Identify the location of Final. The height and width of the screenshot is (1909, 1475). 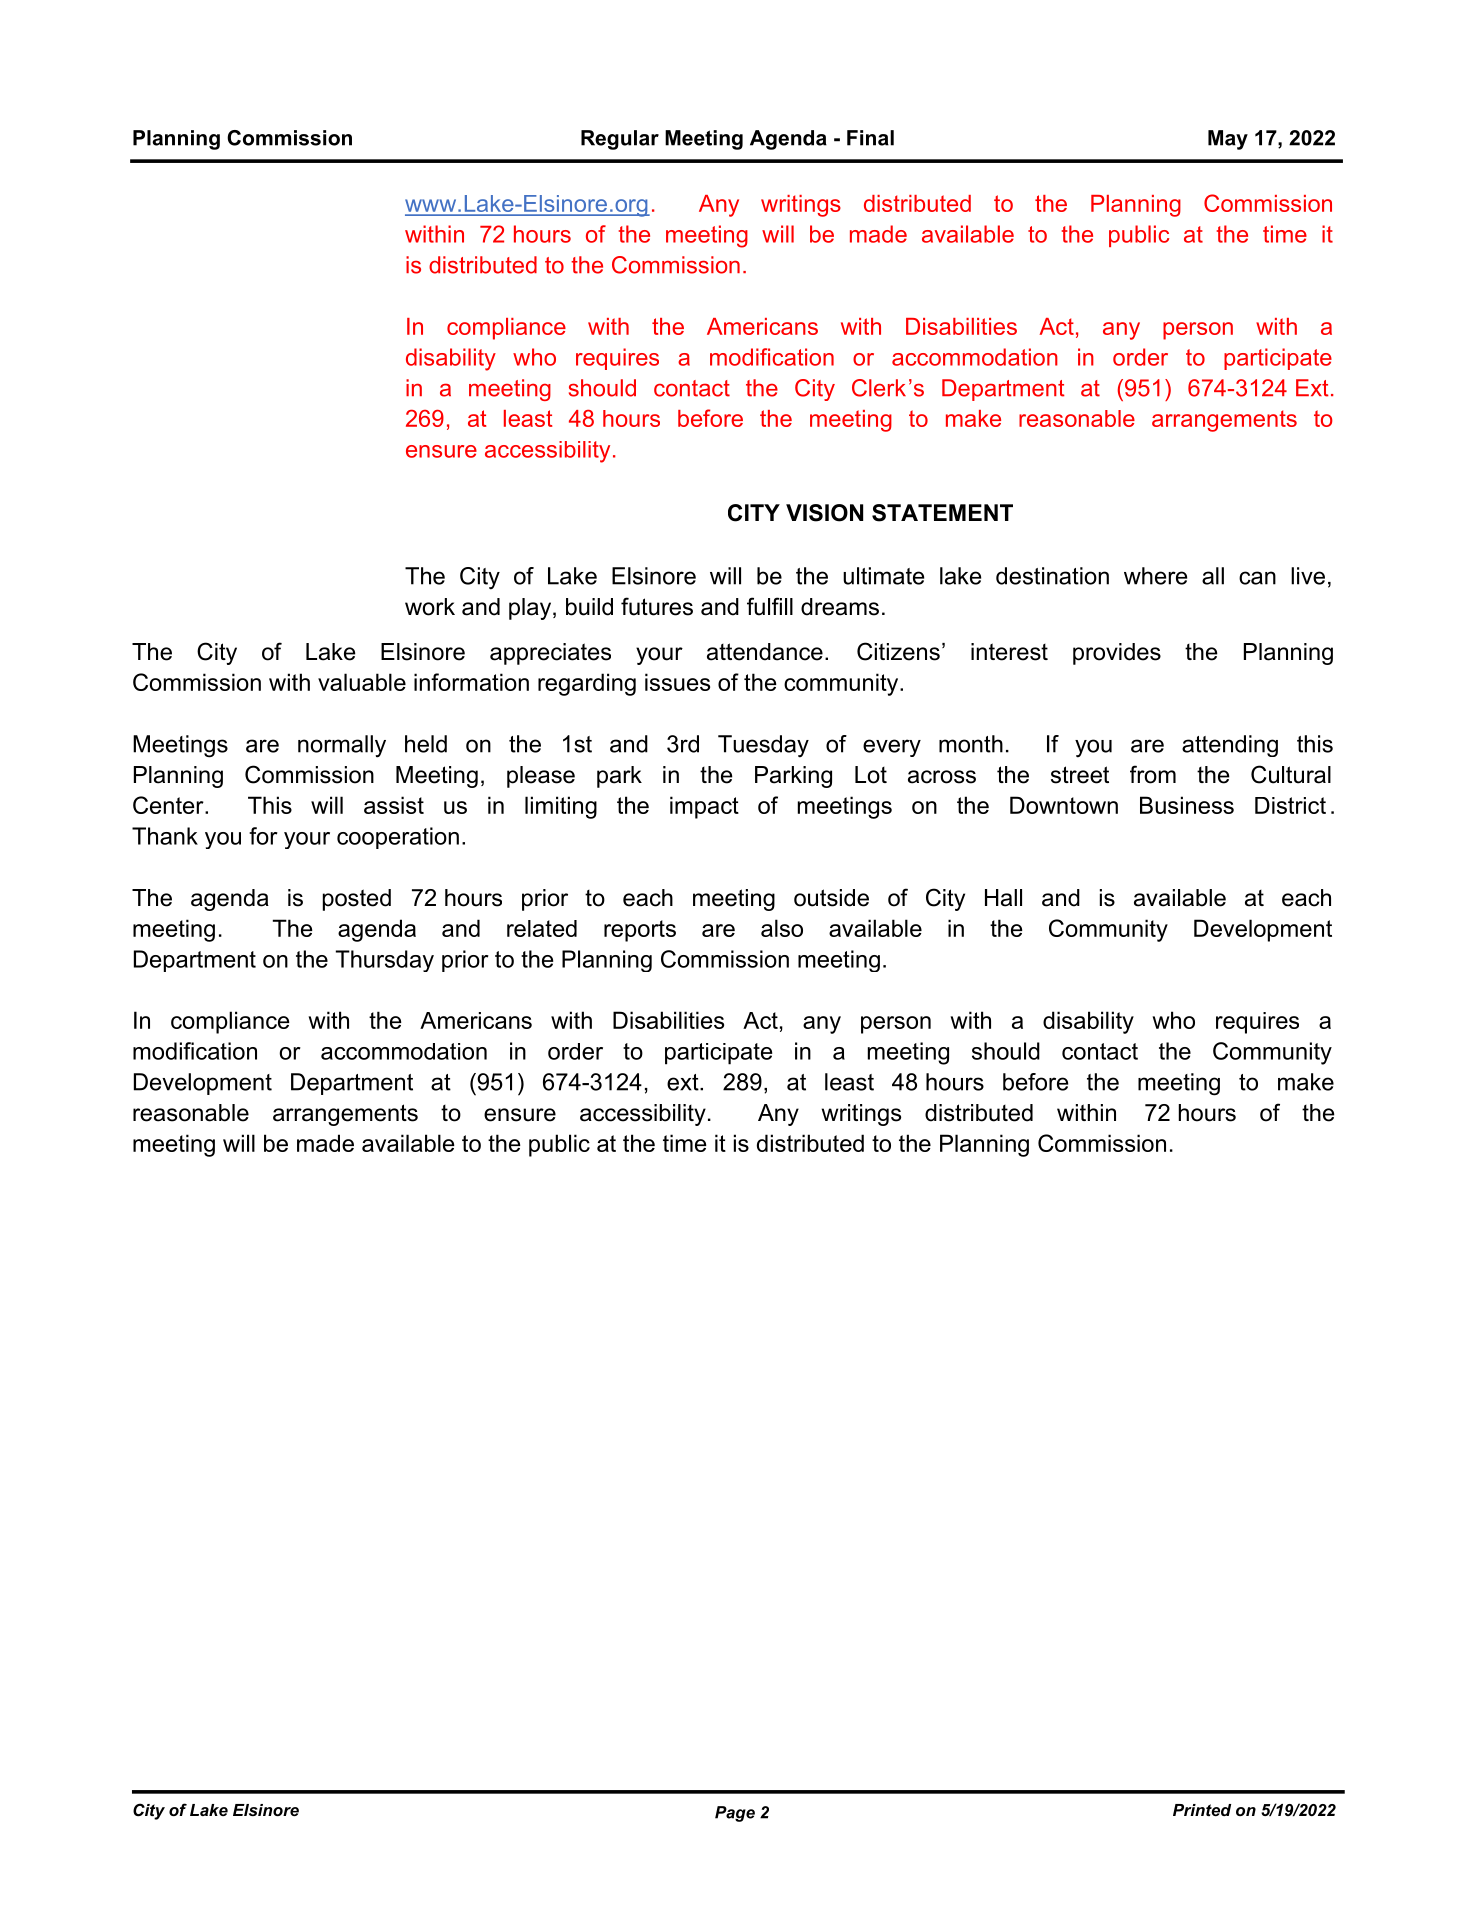
(870, 138).
